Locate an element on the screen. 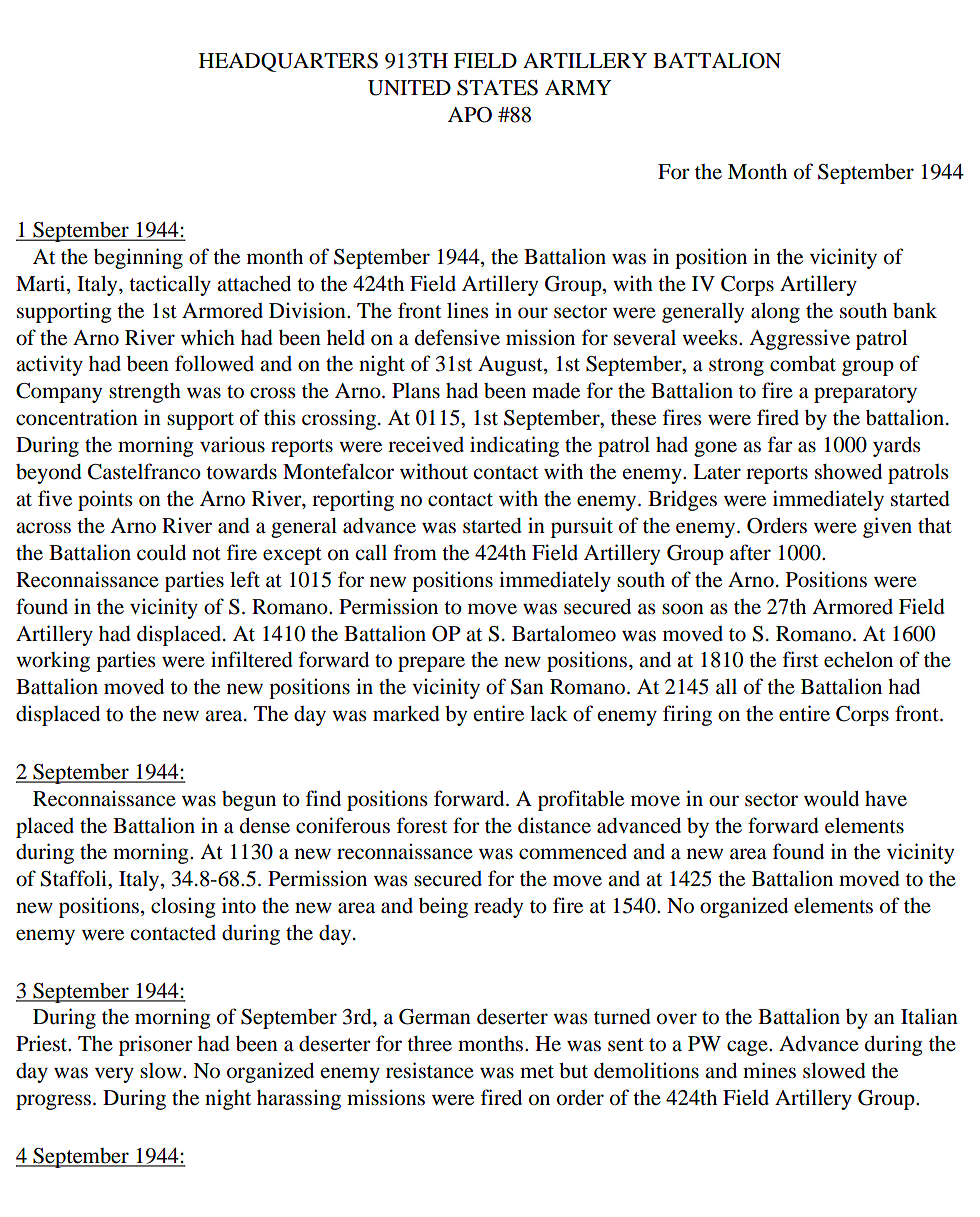  after is located at coordinates (750, 552).
